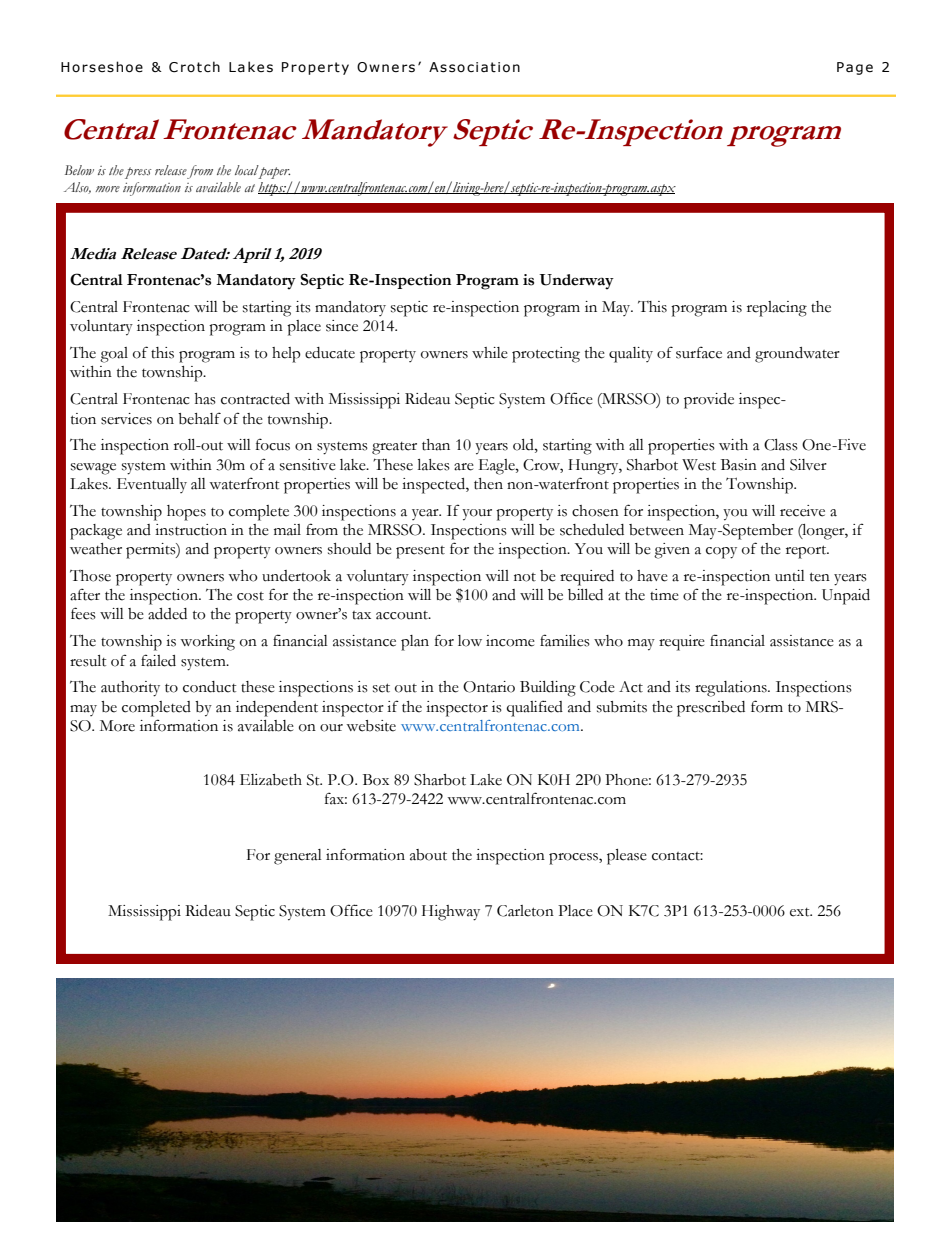 The image size is (952, 1233). What do you see at coordinates (152, 485) in the screenshot?
I see `Eventually` at bounding box center [152, 485].
